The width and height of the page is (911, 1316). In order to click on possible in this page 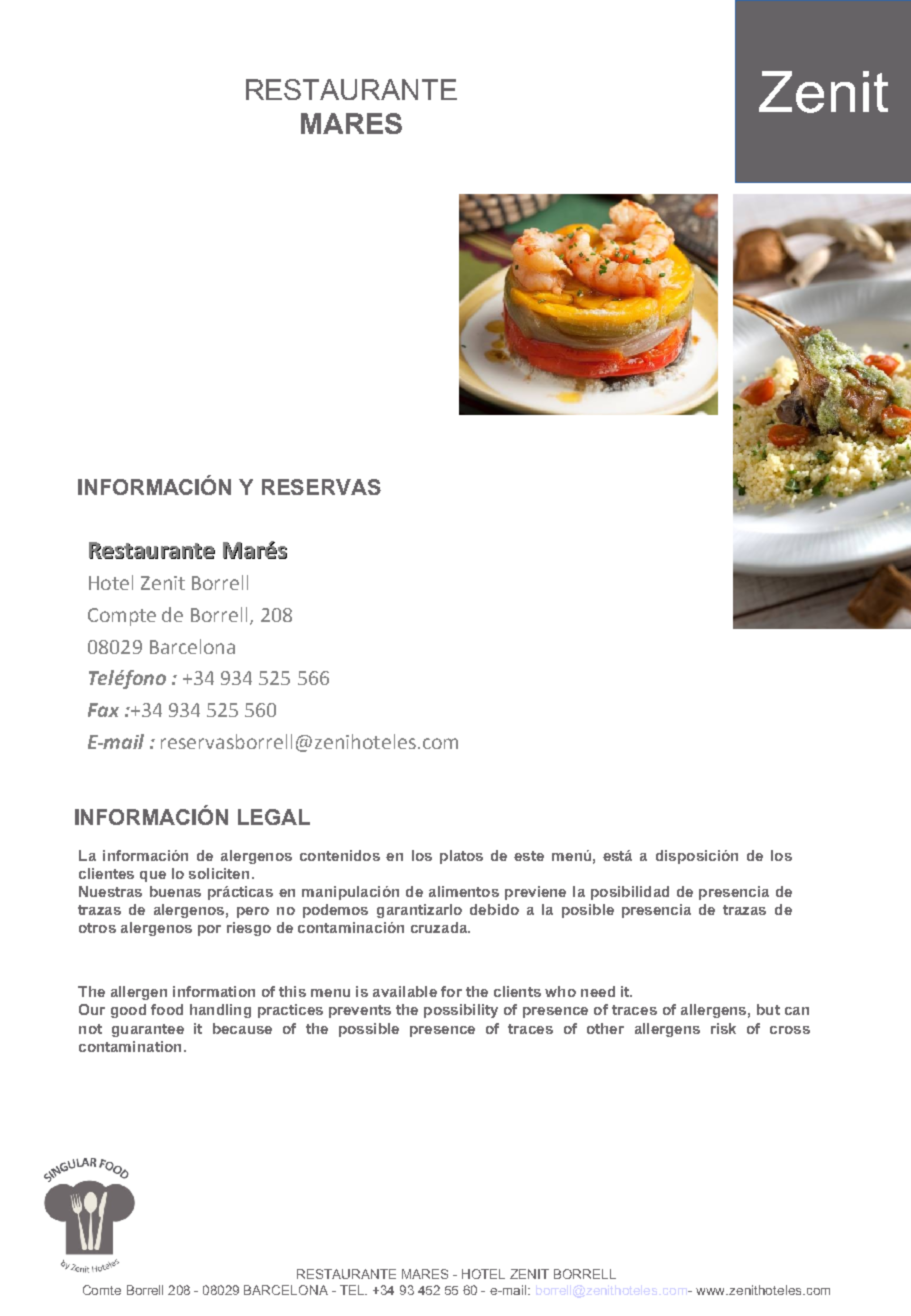, I will do `click(369, 1030)`.
